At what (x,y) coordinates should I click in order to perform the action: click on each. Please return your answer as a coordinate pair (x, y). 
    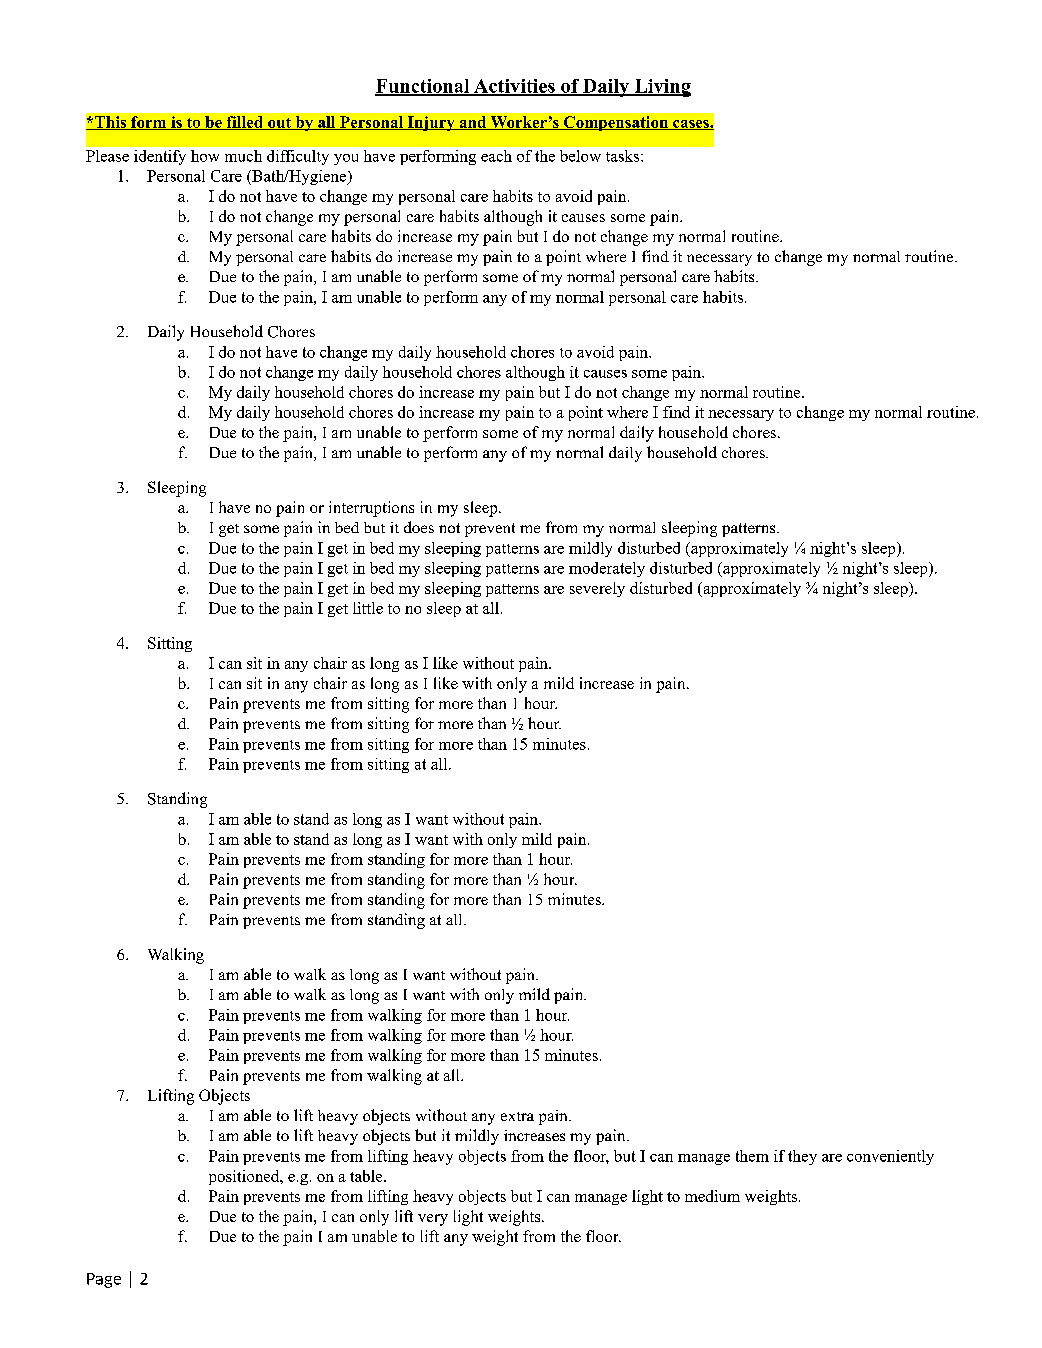
    Looking at the image, I should click on (496, 156).
